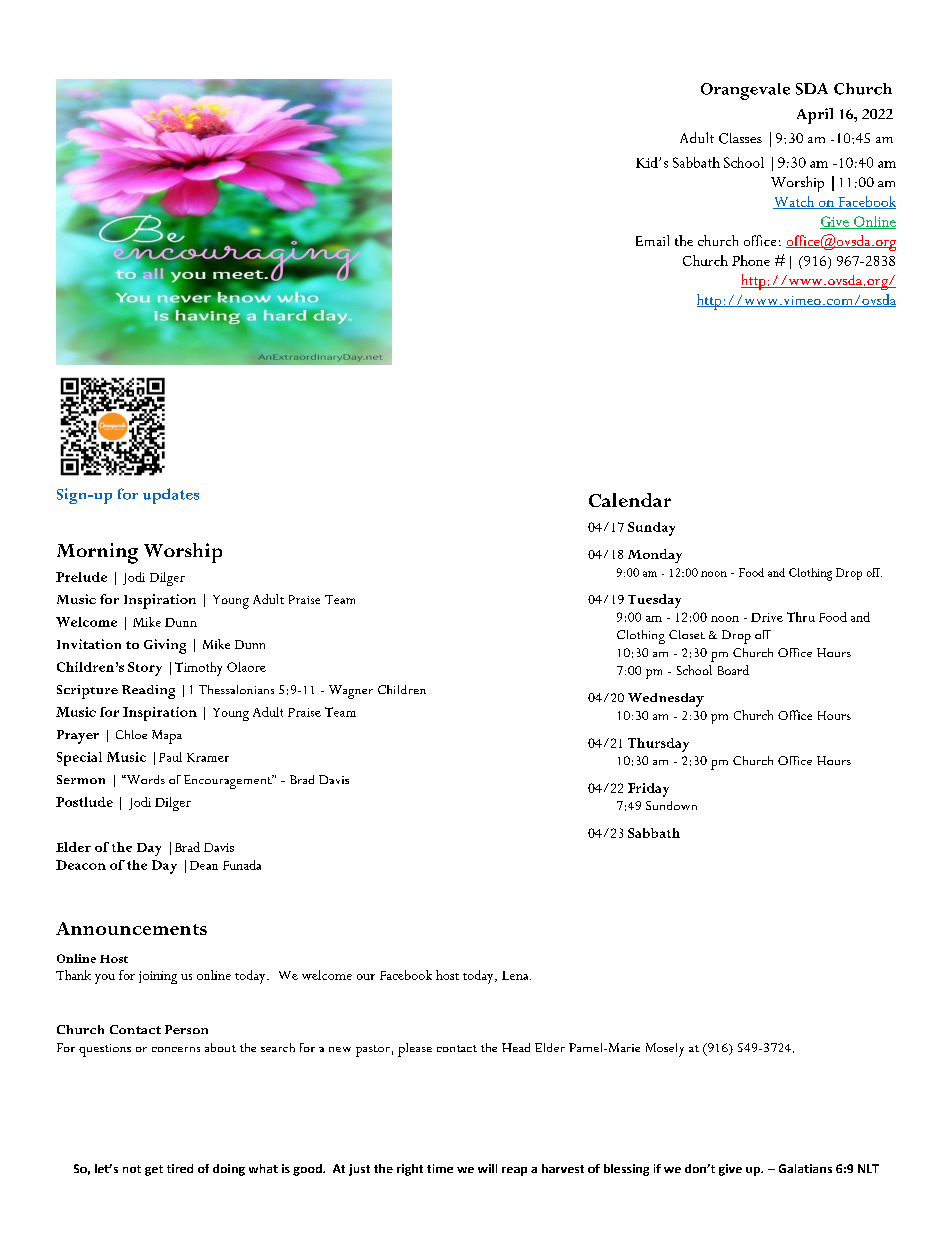  Describe the element at coordinates (180, 1168) in the document. I see `tired` at that location.
